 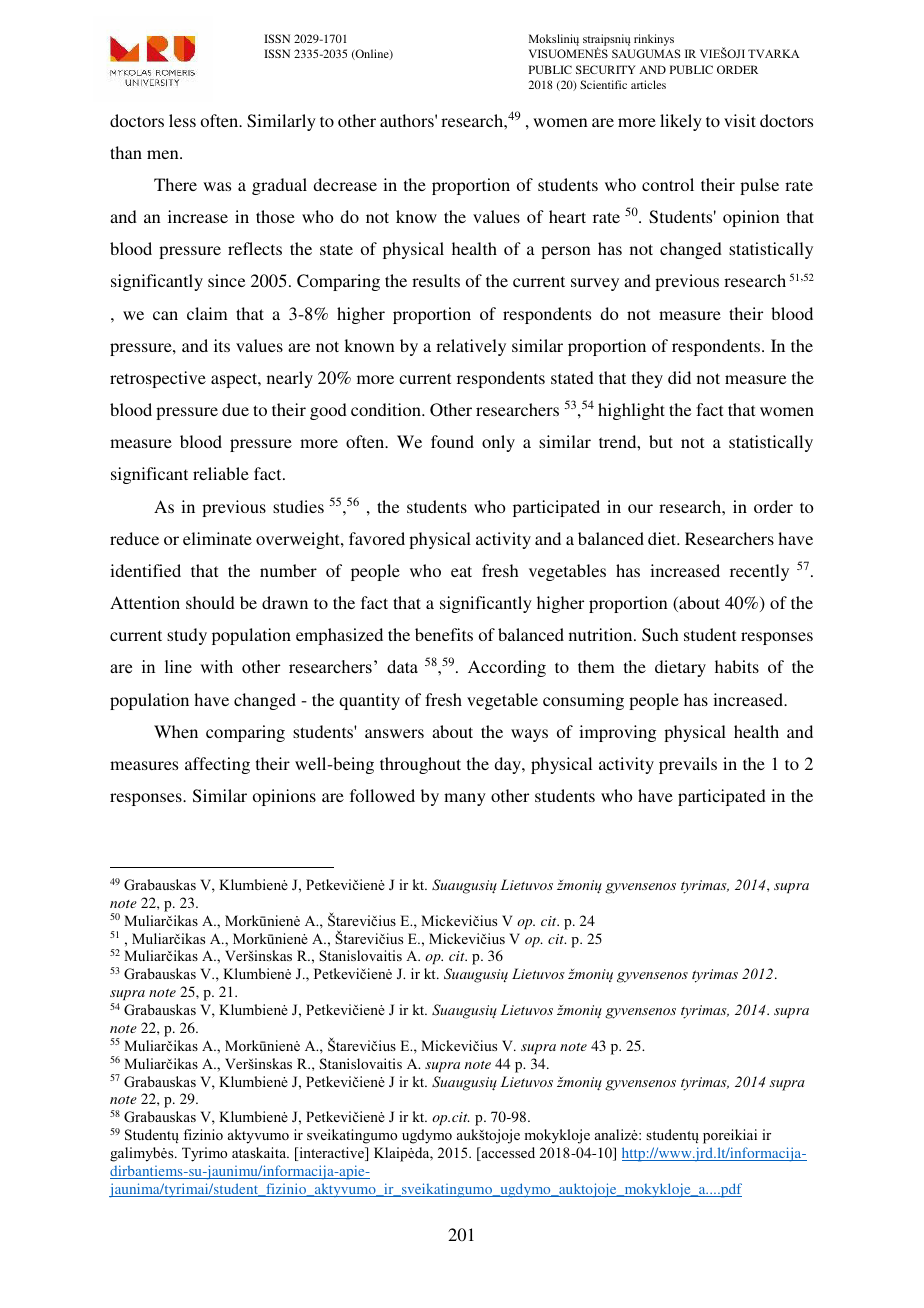 What do you see at coordinates (681, 122) in the page?
I see `likely` at bounding box center [681, 122].
